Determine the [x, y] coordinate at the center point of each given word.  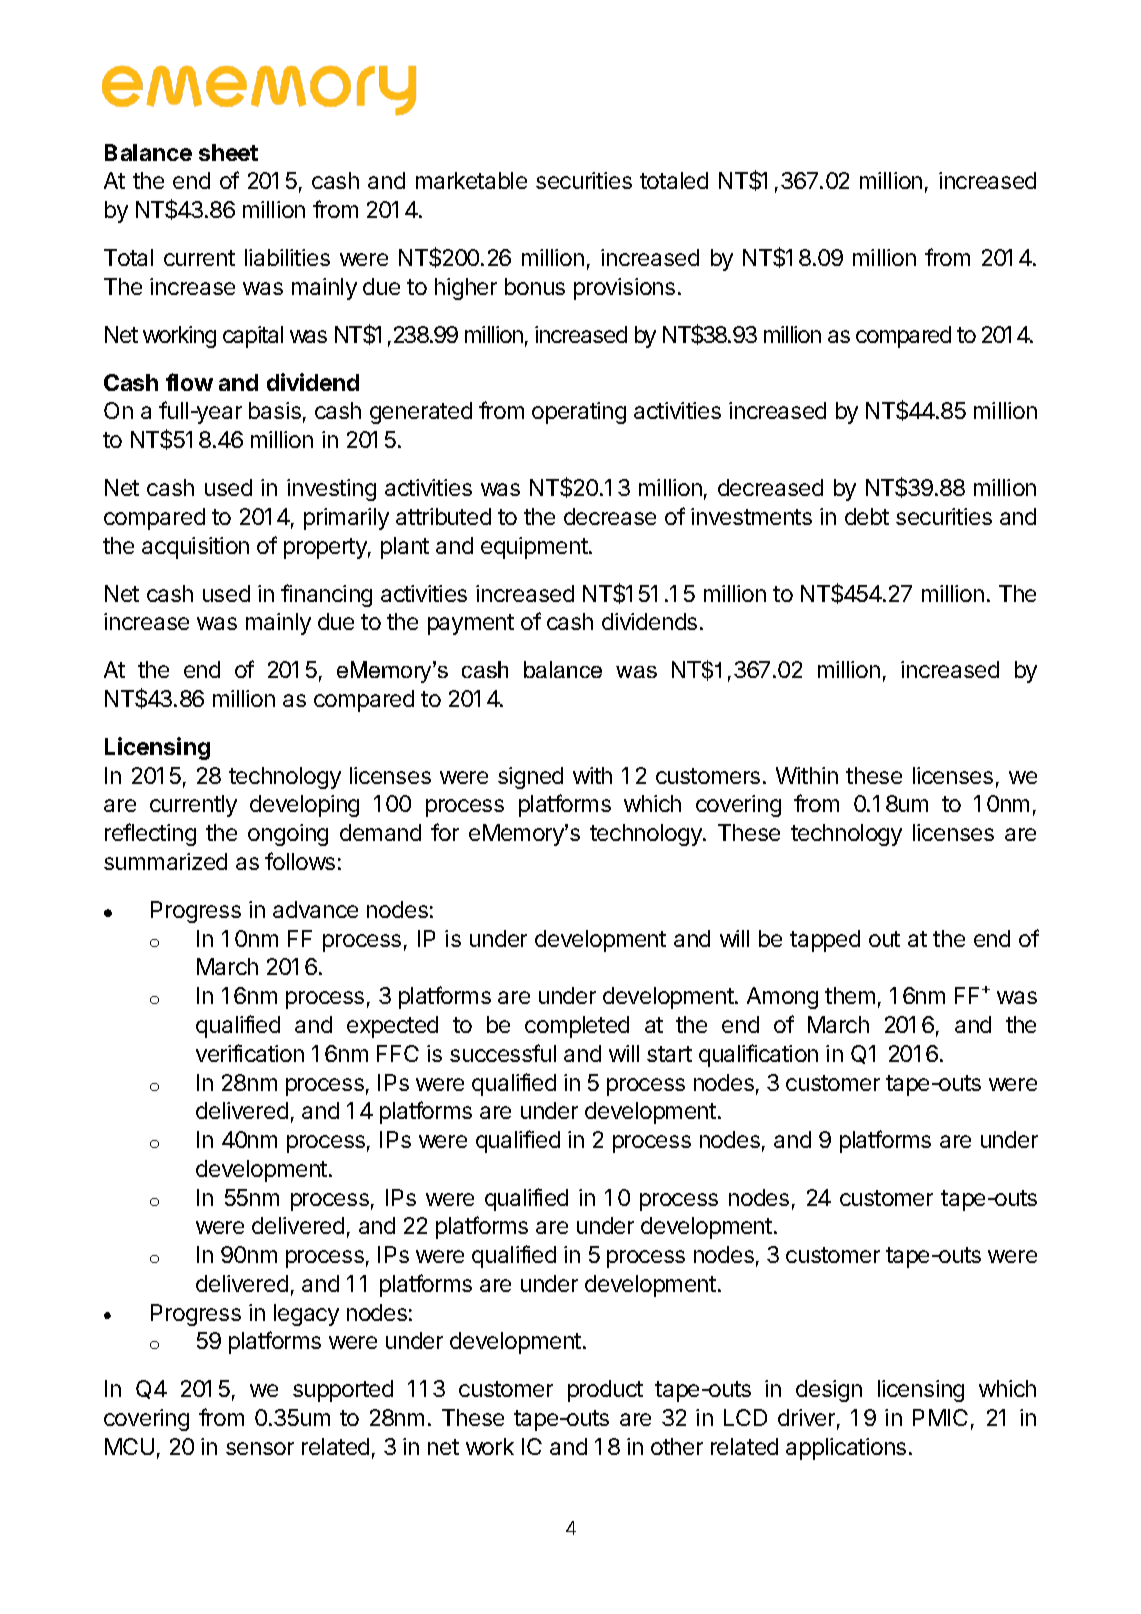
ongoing [288, 835]
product [605, 1391]
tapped [825, 941]
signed [530, 778]
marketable [471, 180]
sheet [228, 152]
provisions [624, 289]
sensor [260, 1448]
